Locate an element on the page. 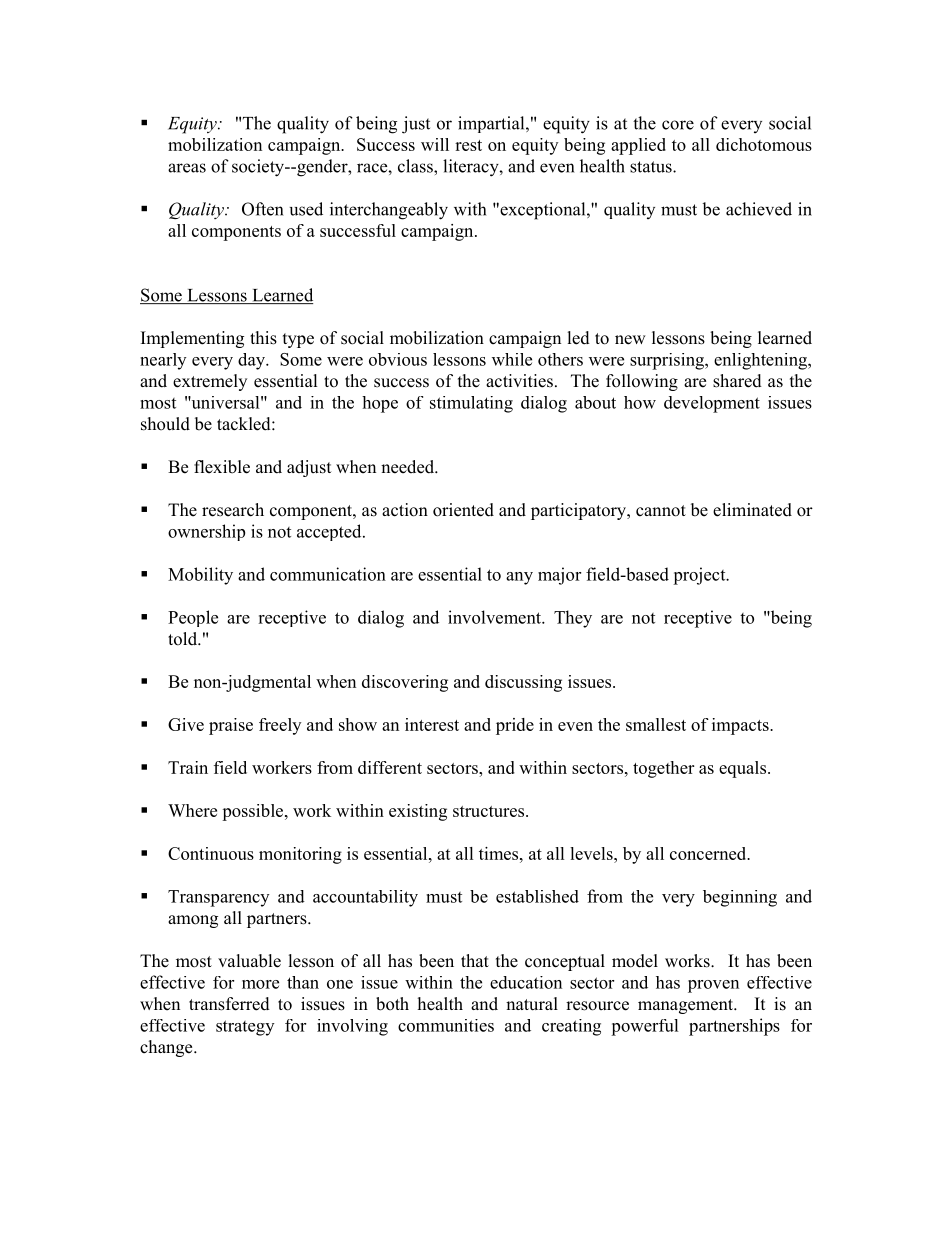 Image resolution: width=952 pixels, height=1233 pixels. any is located at coordinates (519, 578).
